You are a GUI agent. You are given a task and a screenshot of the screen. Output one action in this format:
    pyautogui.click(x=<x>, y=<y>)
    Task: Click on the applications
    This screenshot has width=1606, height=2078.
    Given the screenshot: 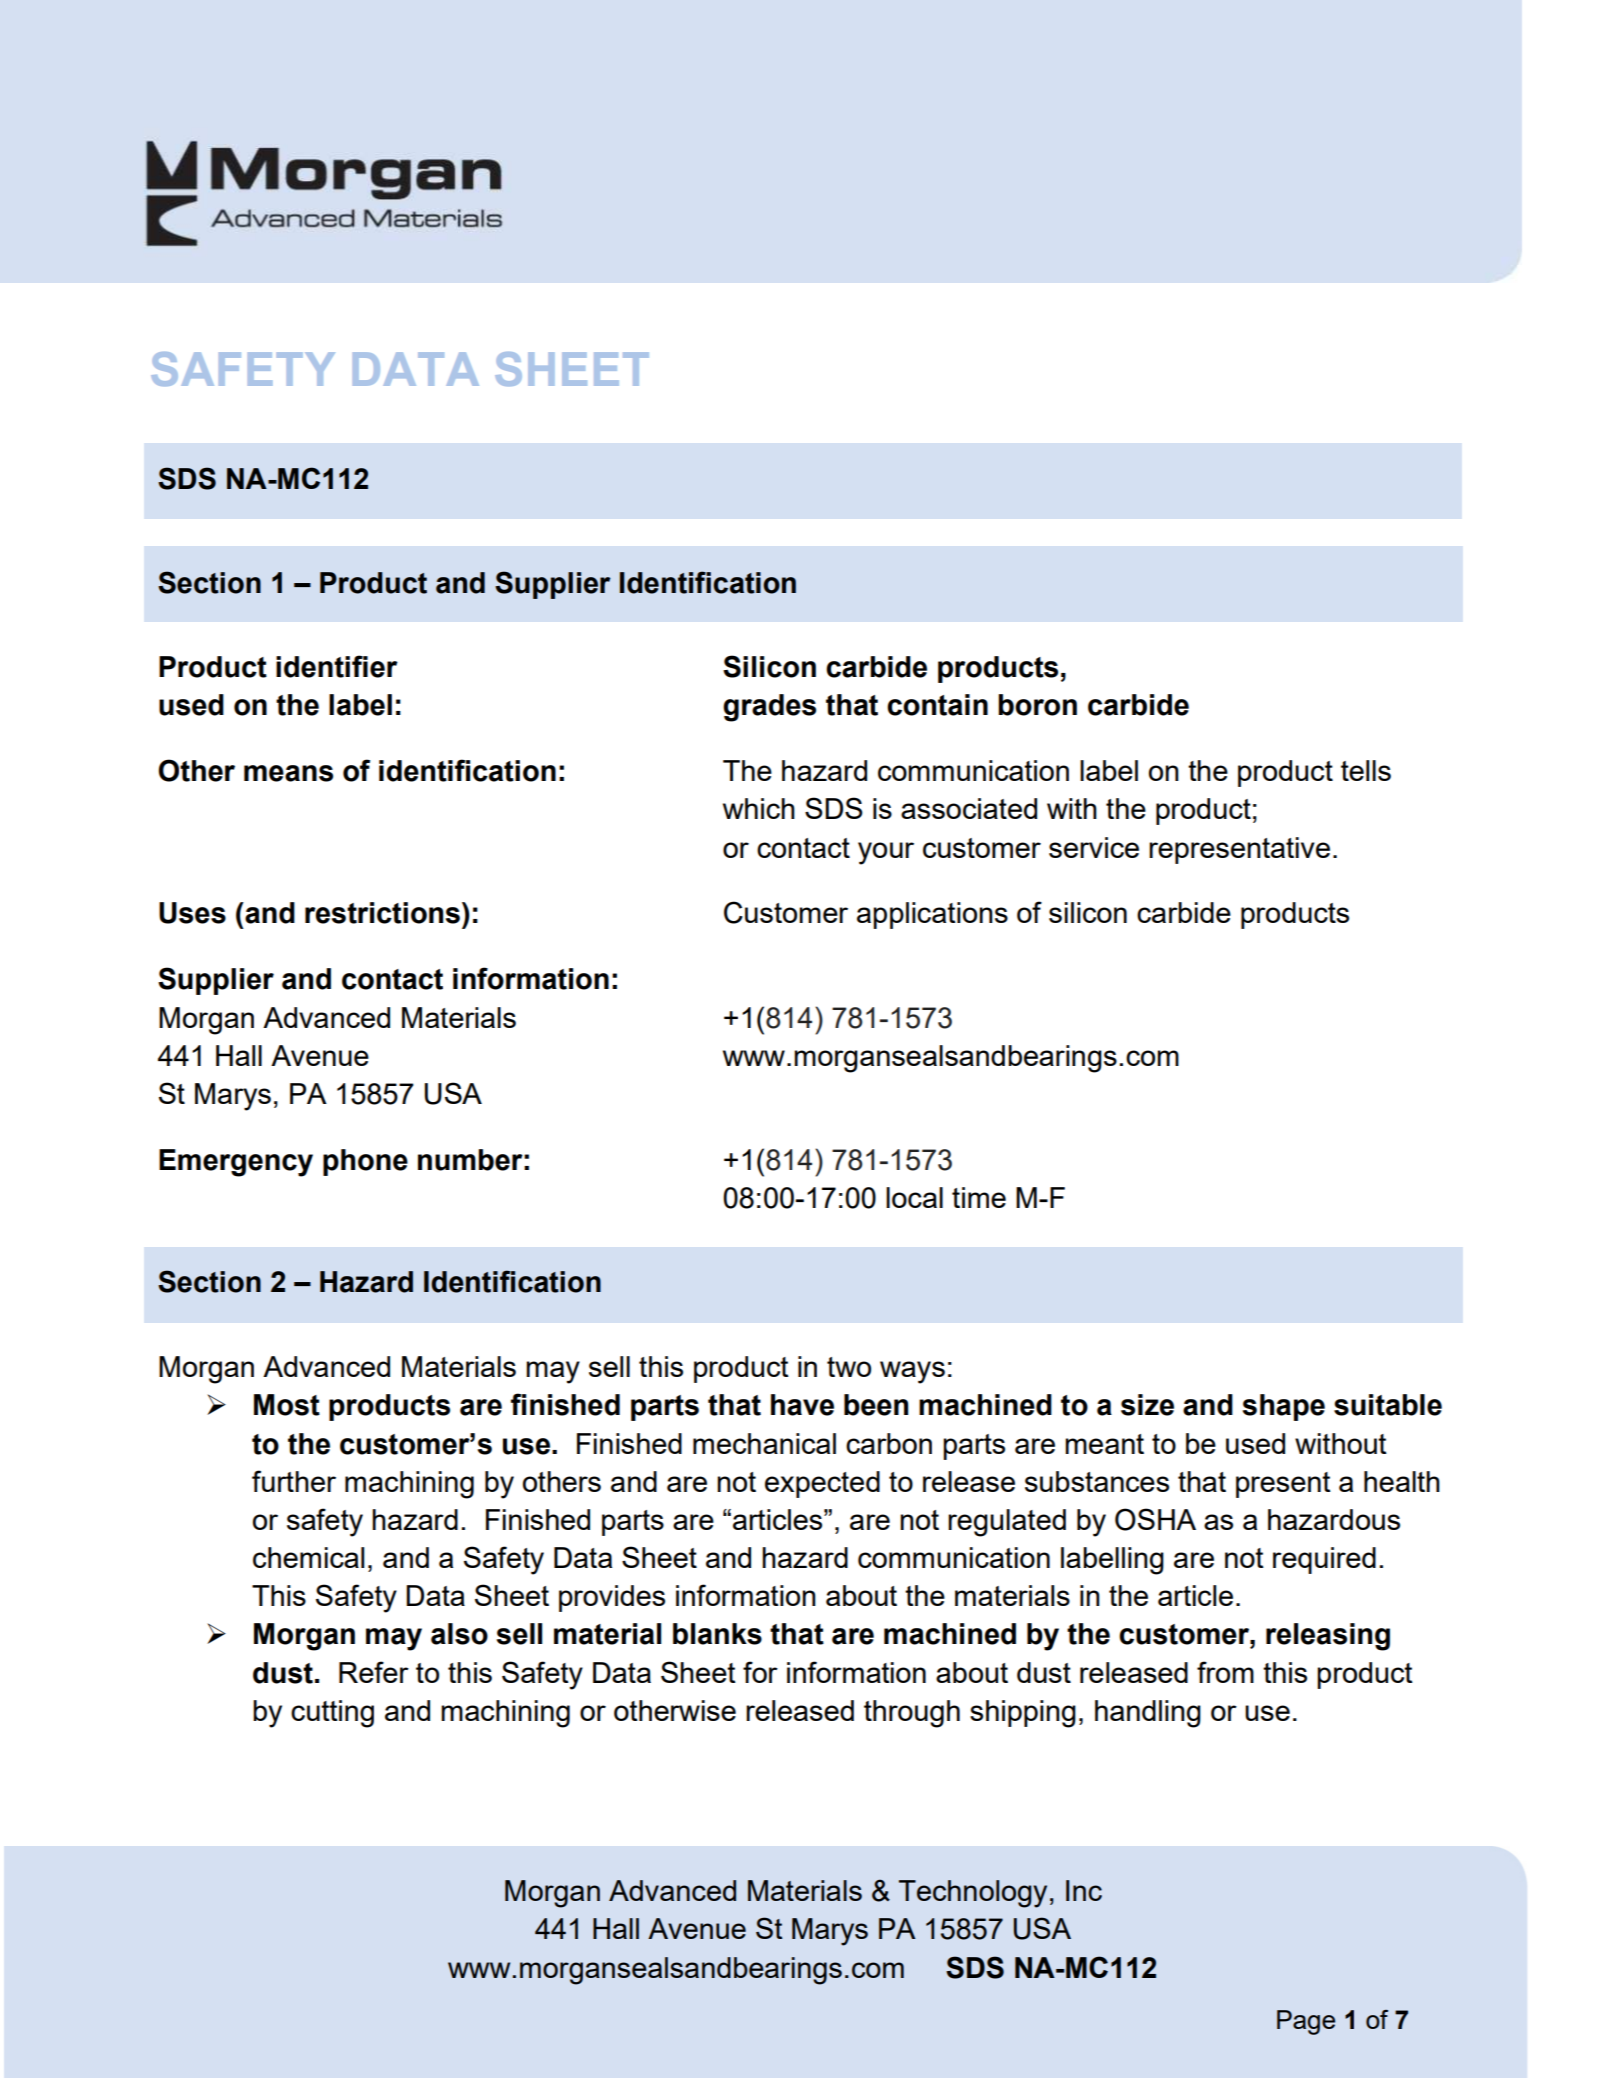 What is the action you would take?
    pyautogui.click(x=932, y=915)
